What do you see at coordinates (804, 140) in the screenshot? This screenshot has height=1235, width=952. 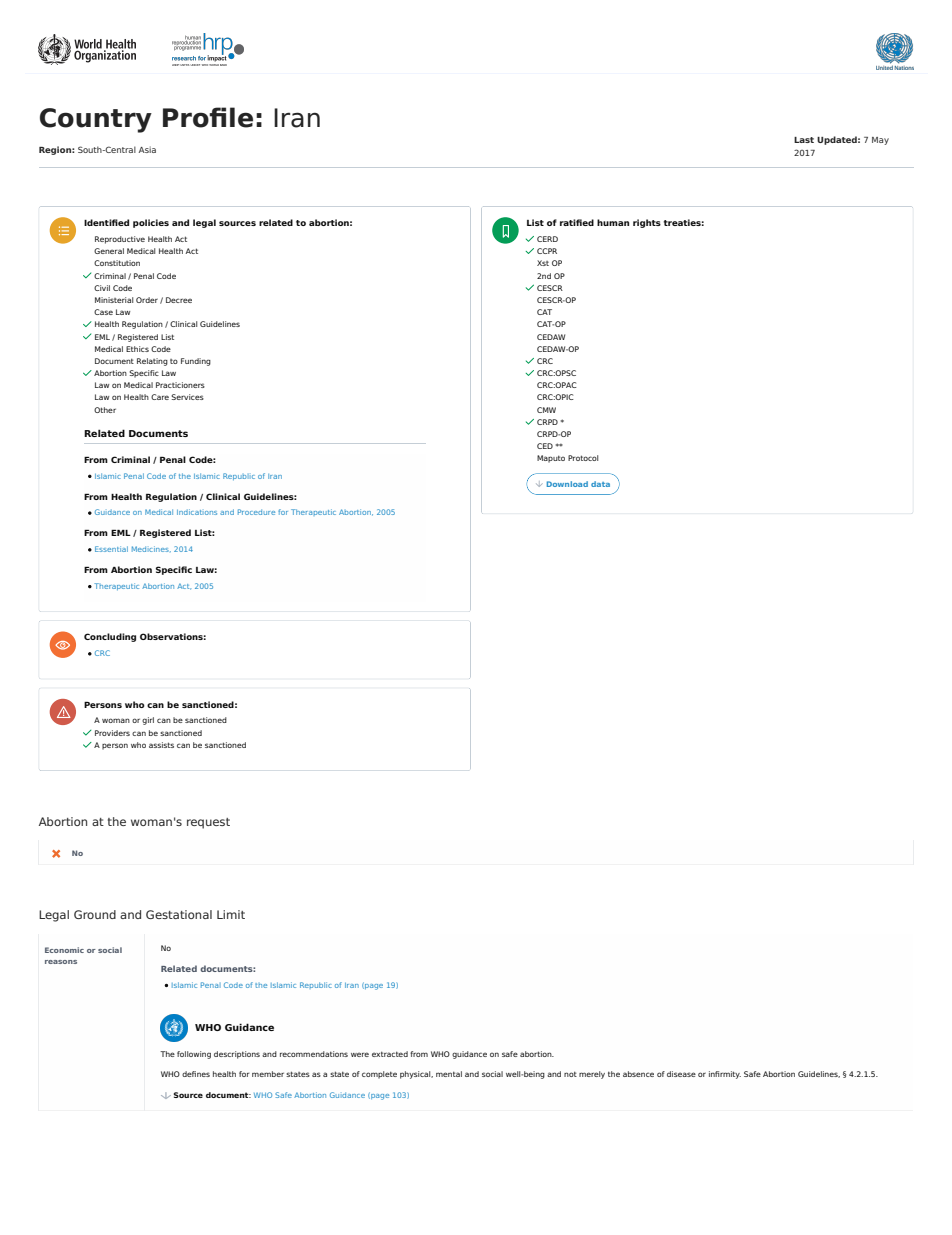 I see `Last` at bounding box center [804, 140].
